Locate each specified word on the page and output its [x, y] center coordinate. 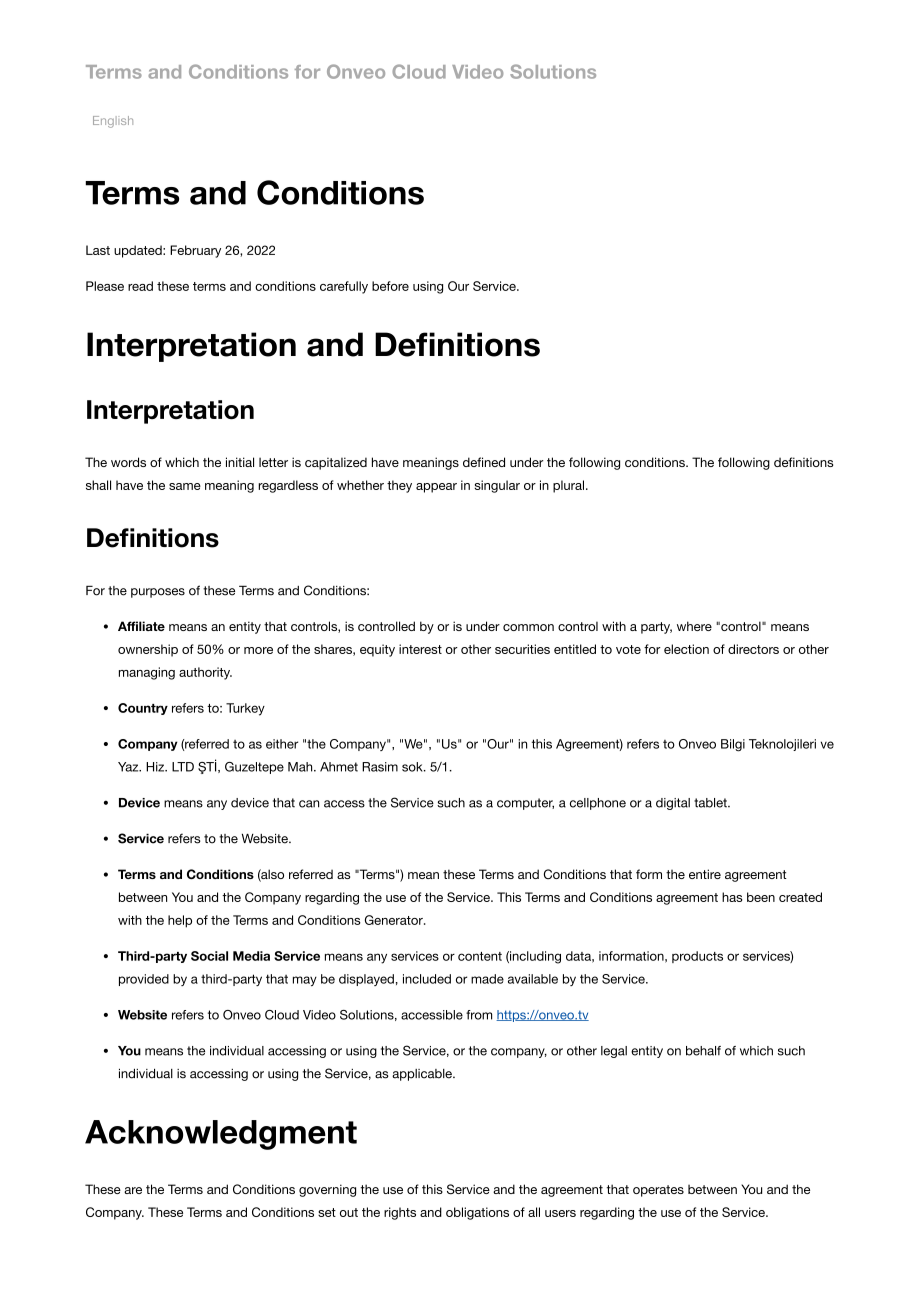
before [390, 286]
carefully [344, 287]
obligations [477, 1213]
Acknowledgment [221, 1135]
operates [658, 1191]
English [113, 122]
